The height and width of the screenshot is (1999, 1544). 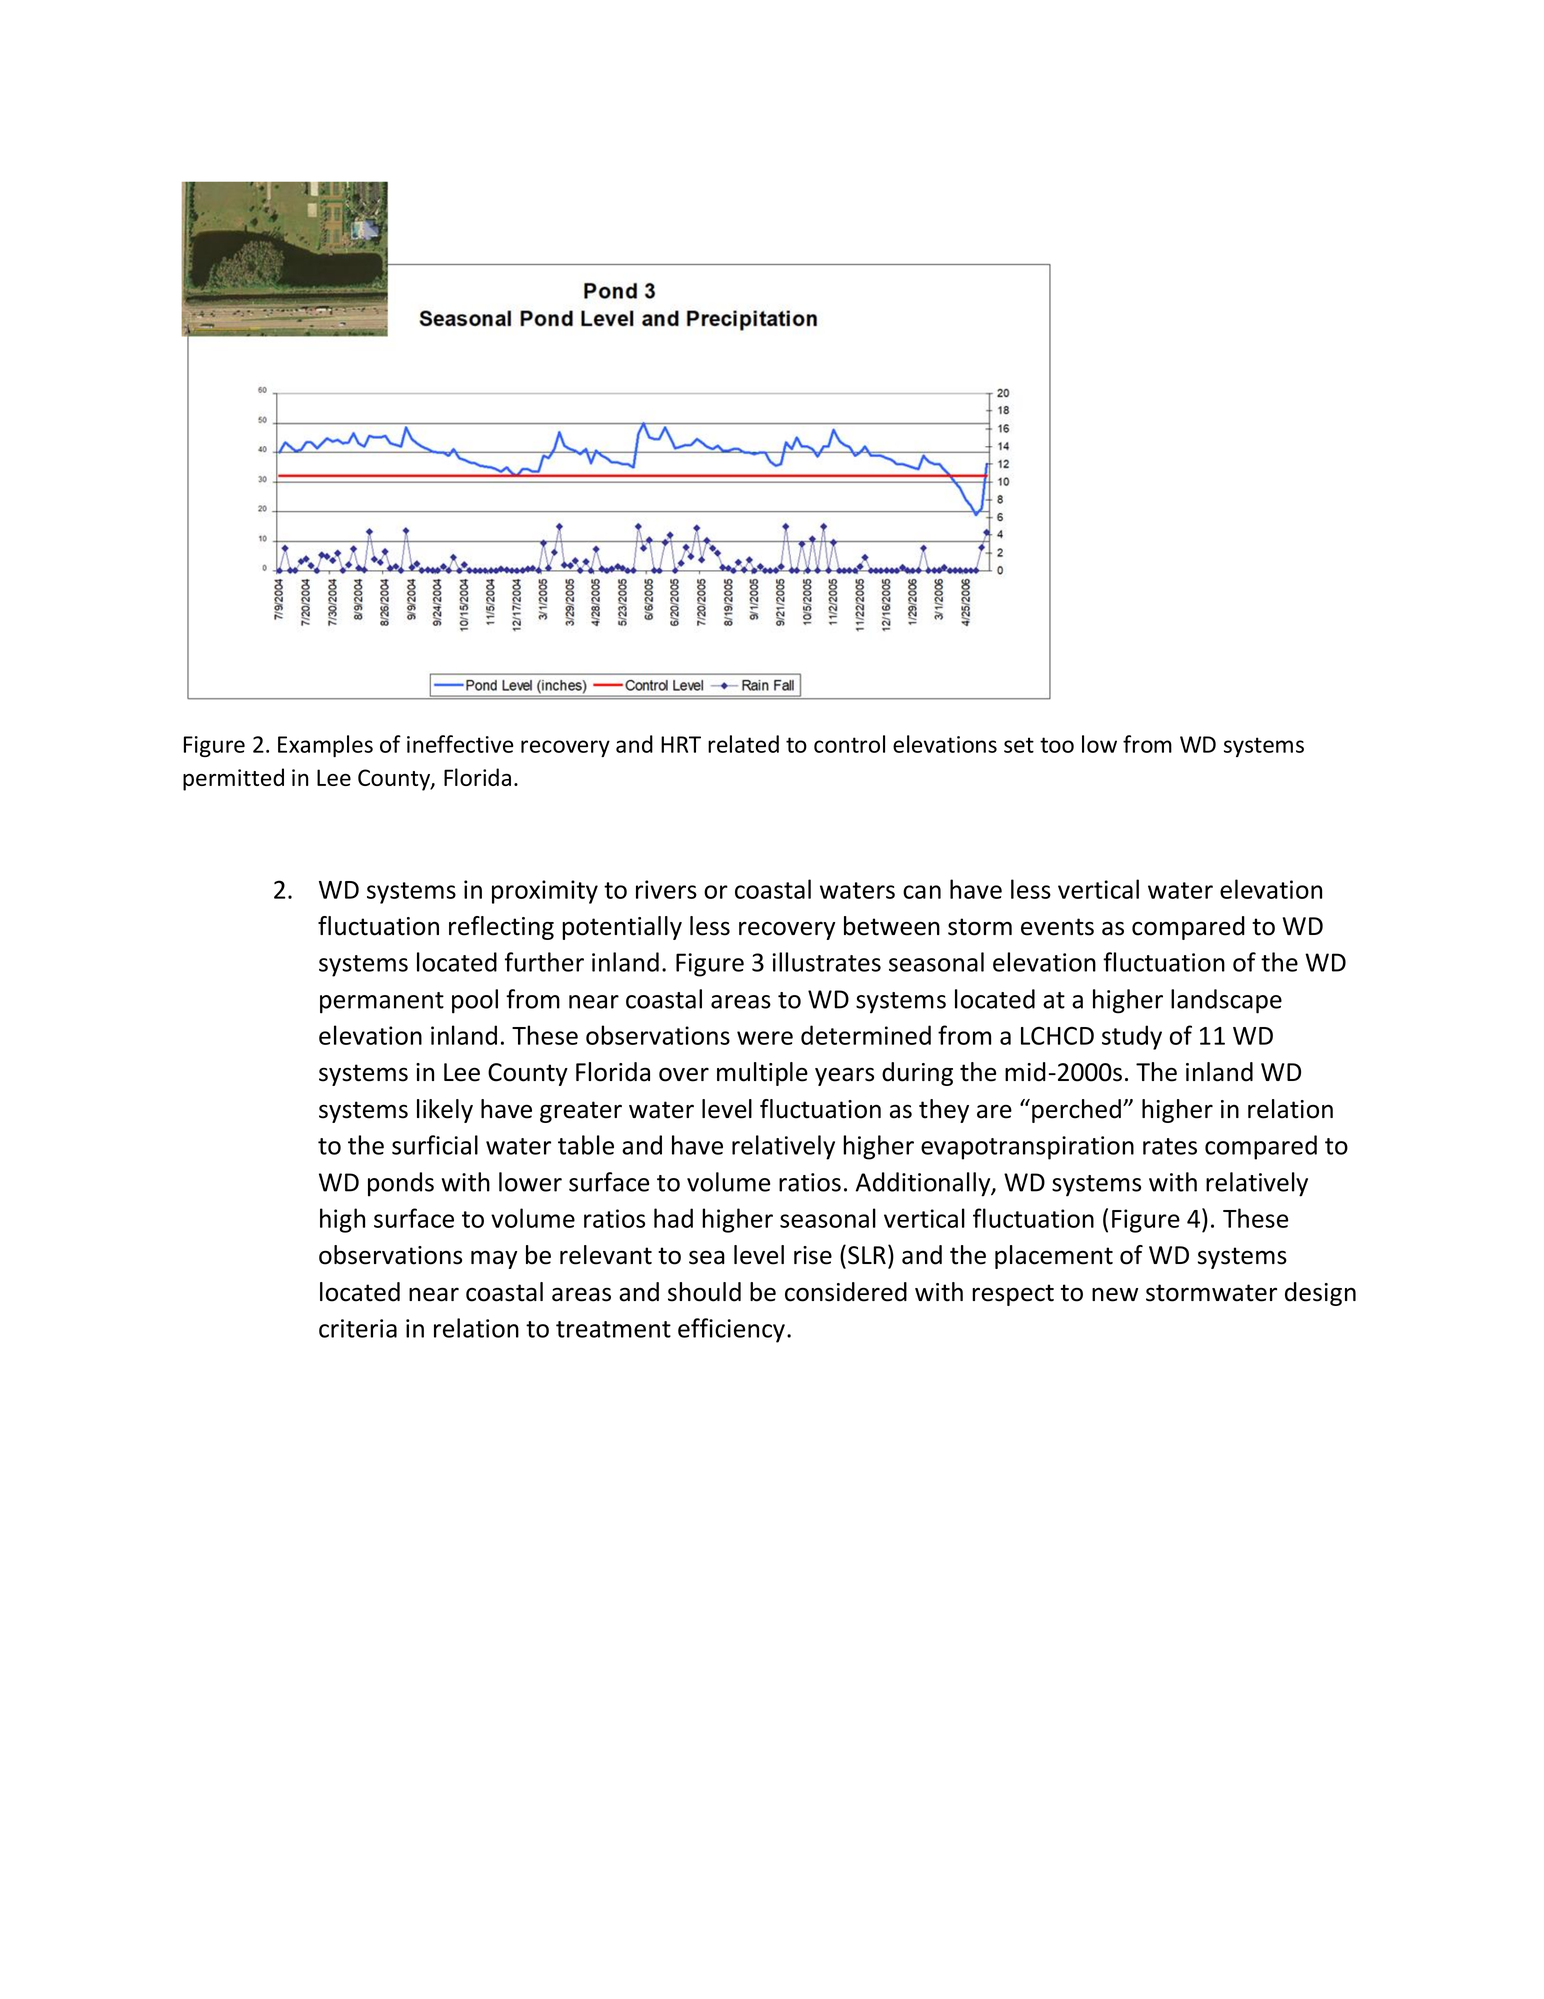 What do you see at coordinates (1057, 927) in the screenshot?
I see `events` at bounding box center [1057, 927].
